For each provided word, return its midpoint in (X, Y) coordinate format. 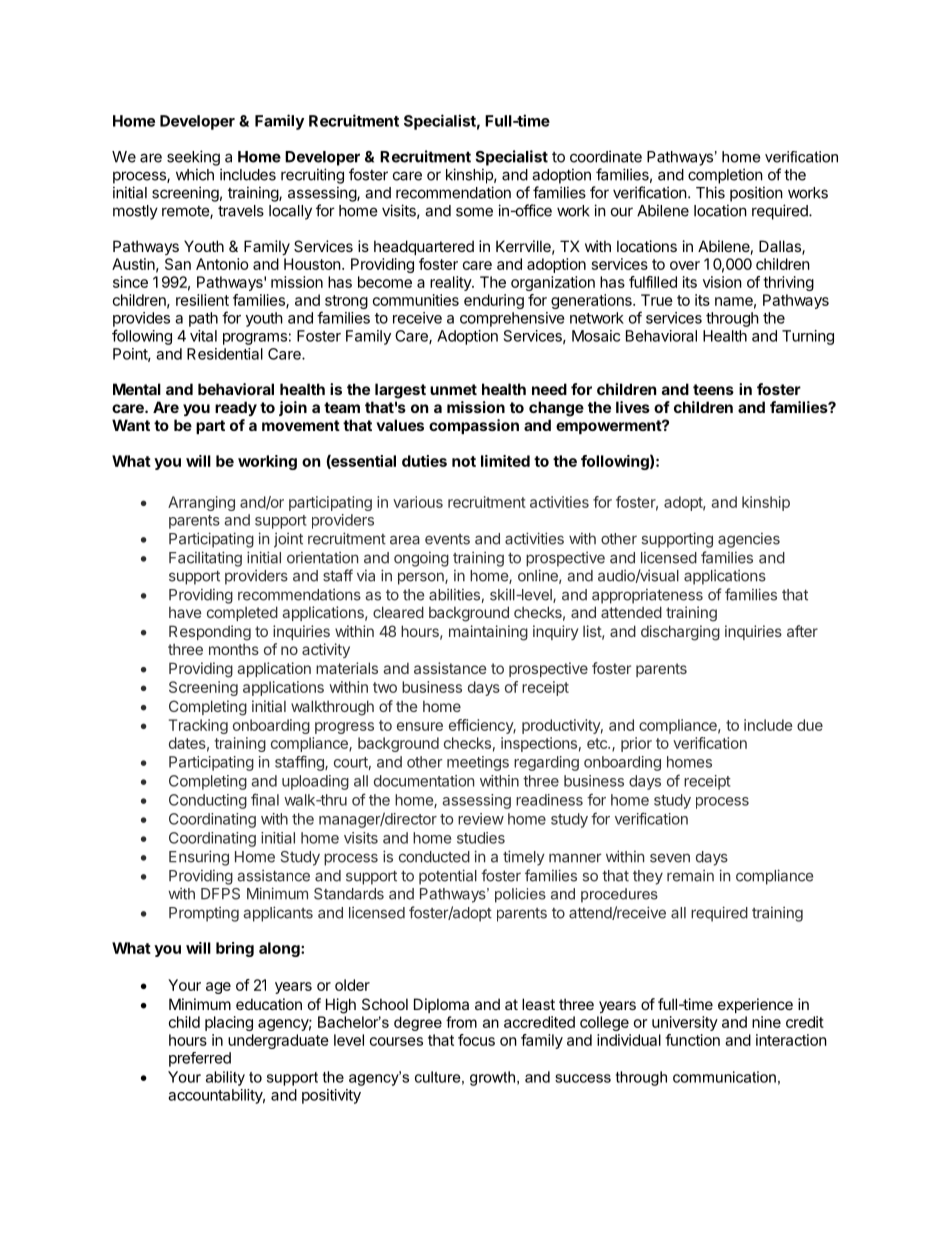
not (464, 461)
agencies (749, 540)
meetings (478, 763)
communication (724, 1077)
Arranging (201, 503)
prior (636, 744)
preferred (200, 1059)
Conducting (208, 801)
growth (492, 1078)
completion (725, 176)
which (195, 174)
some (474, 212)
